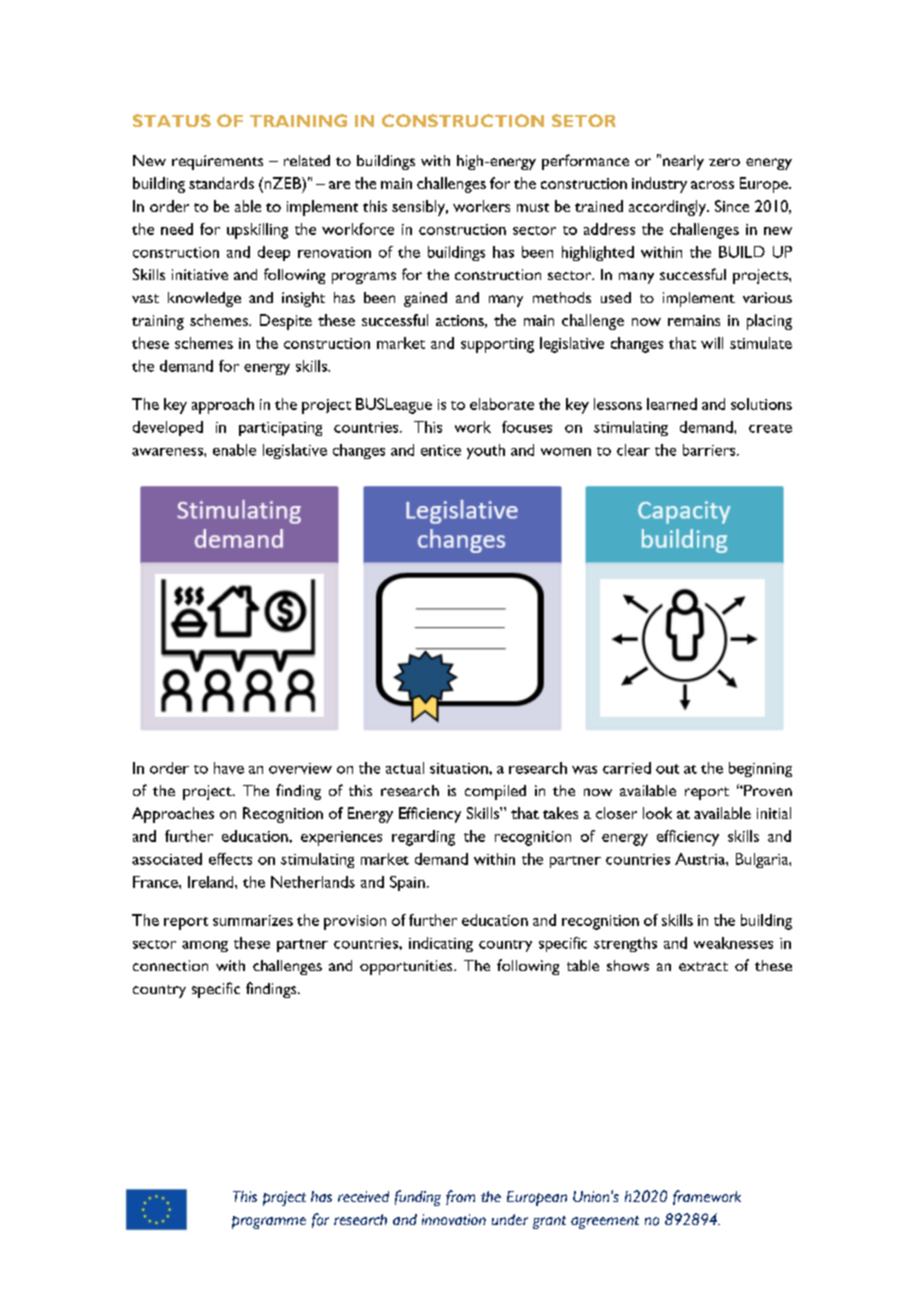 This page has width=924, height=1308. I want to click on nearly, so click(683, 162).
